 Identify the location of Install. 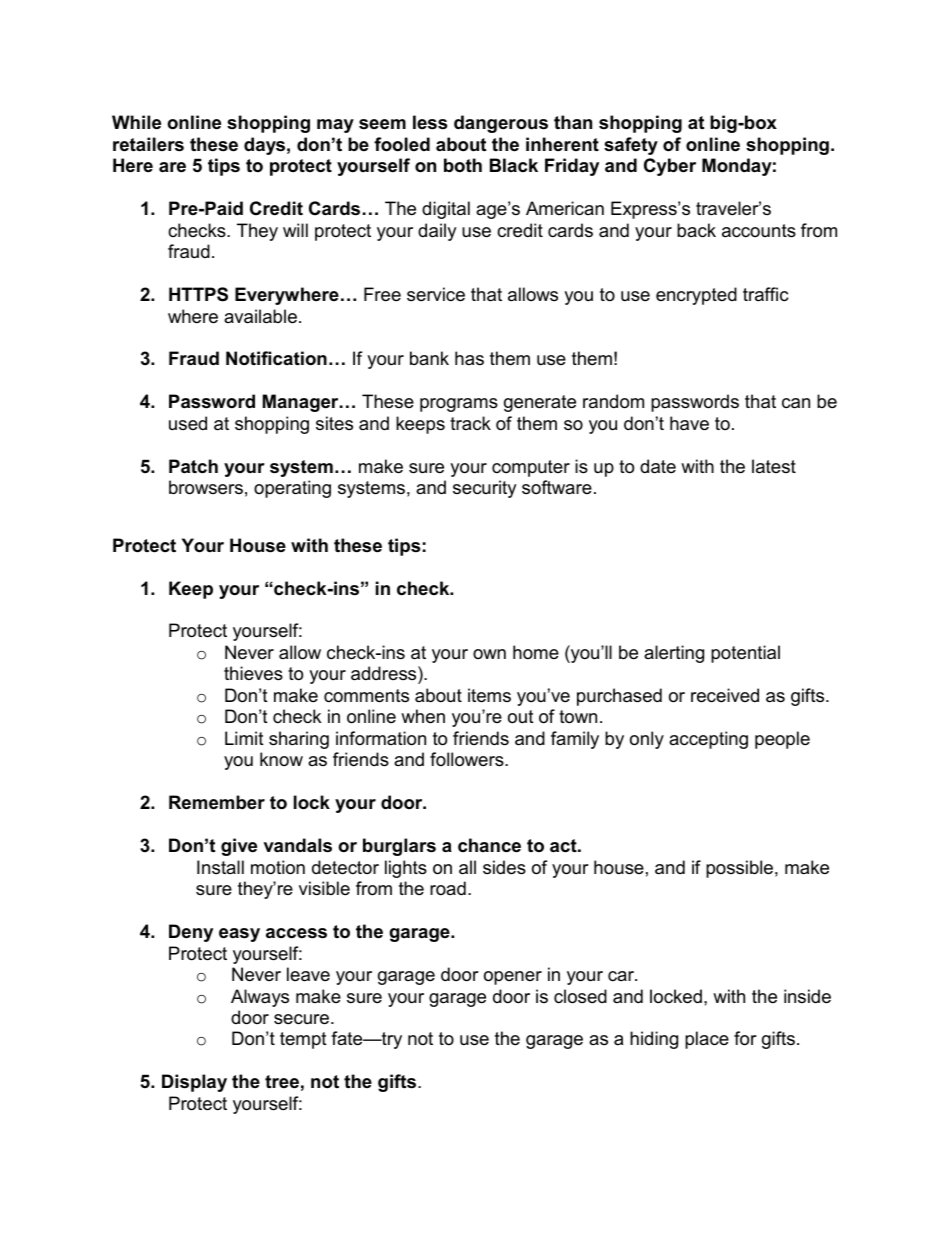
(220, 867).
